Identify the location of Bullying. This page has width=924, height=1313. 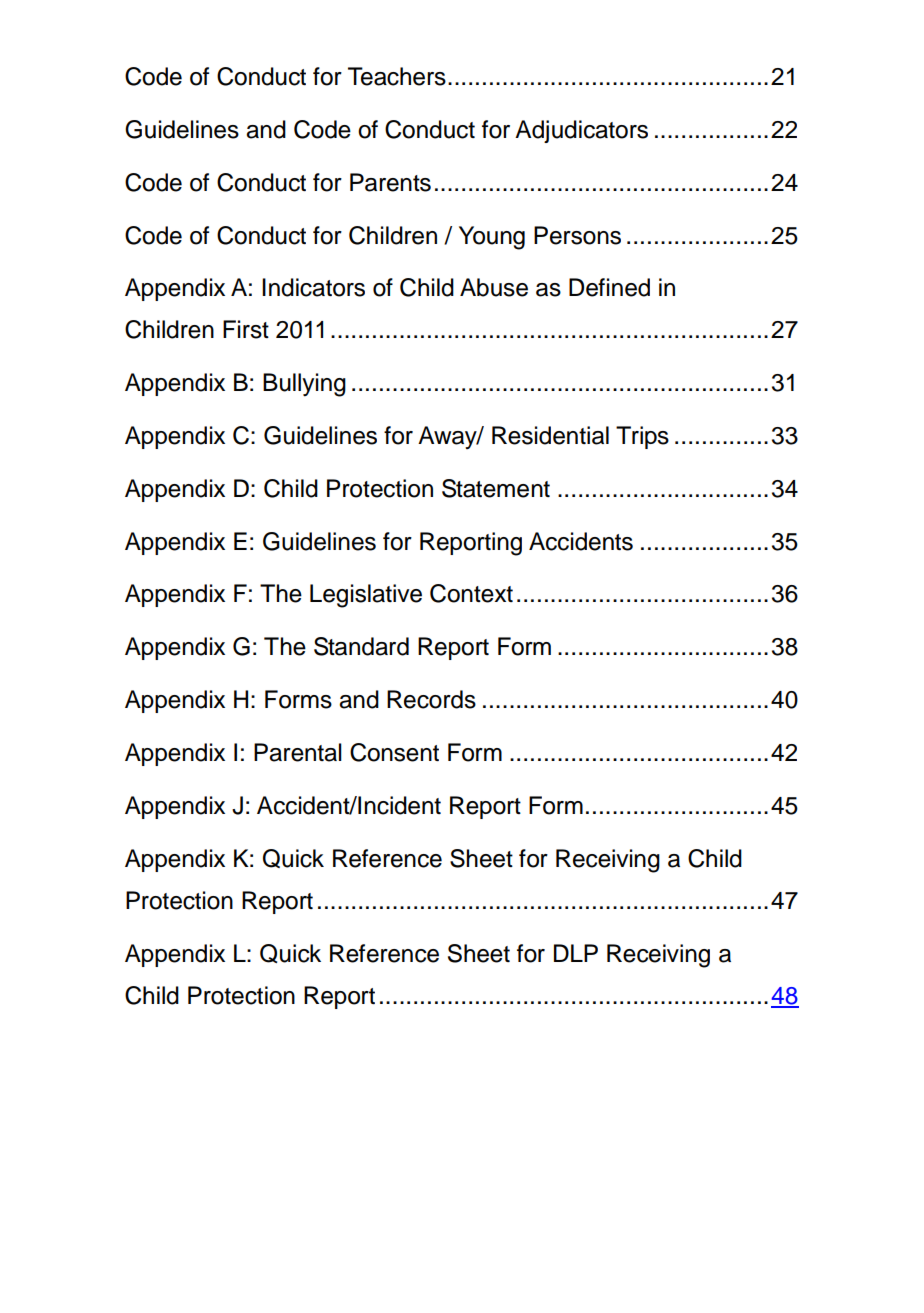
(304, 385).
